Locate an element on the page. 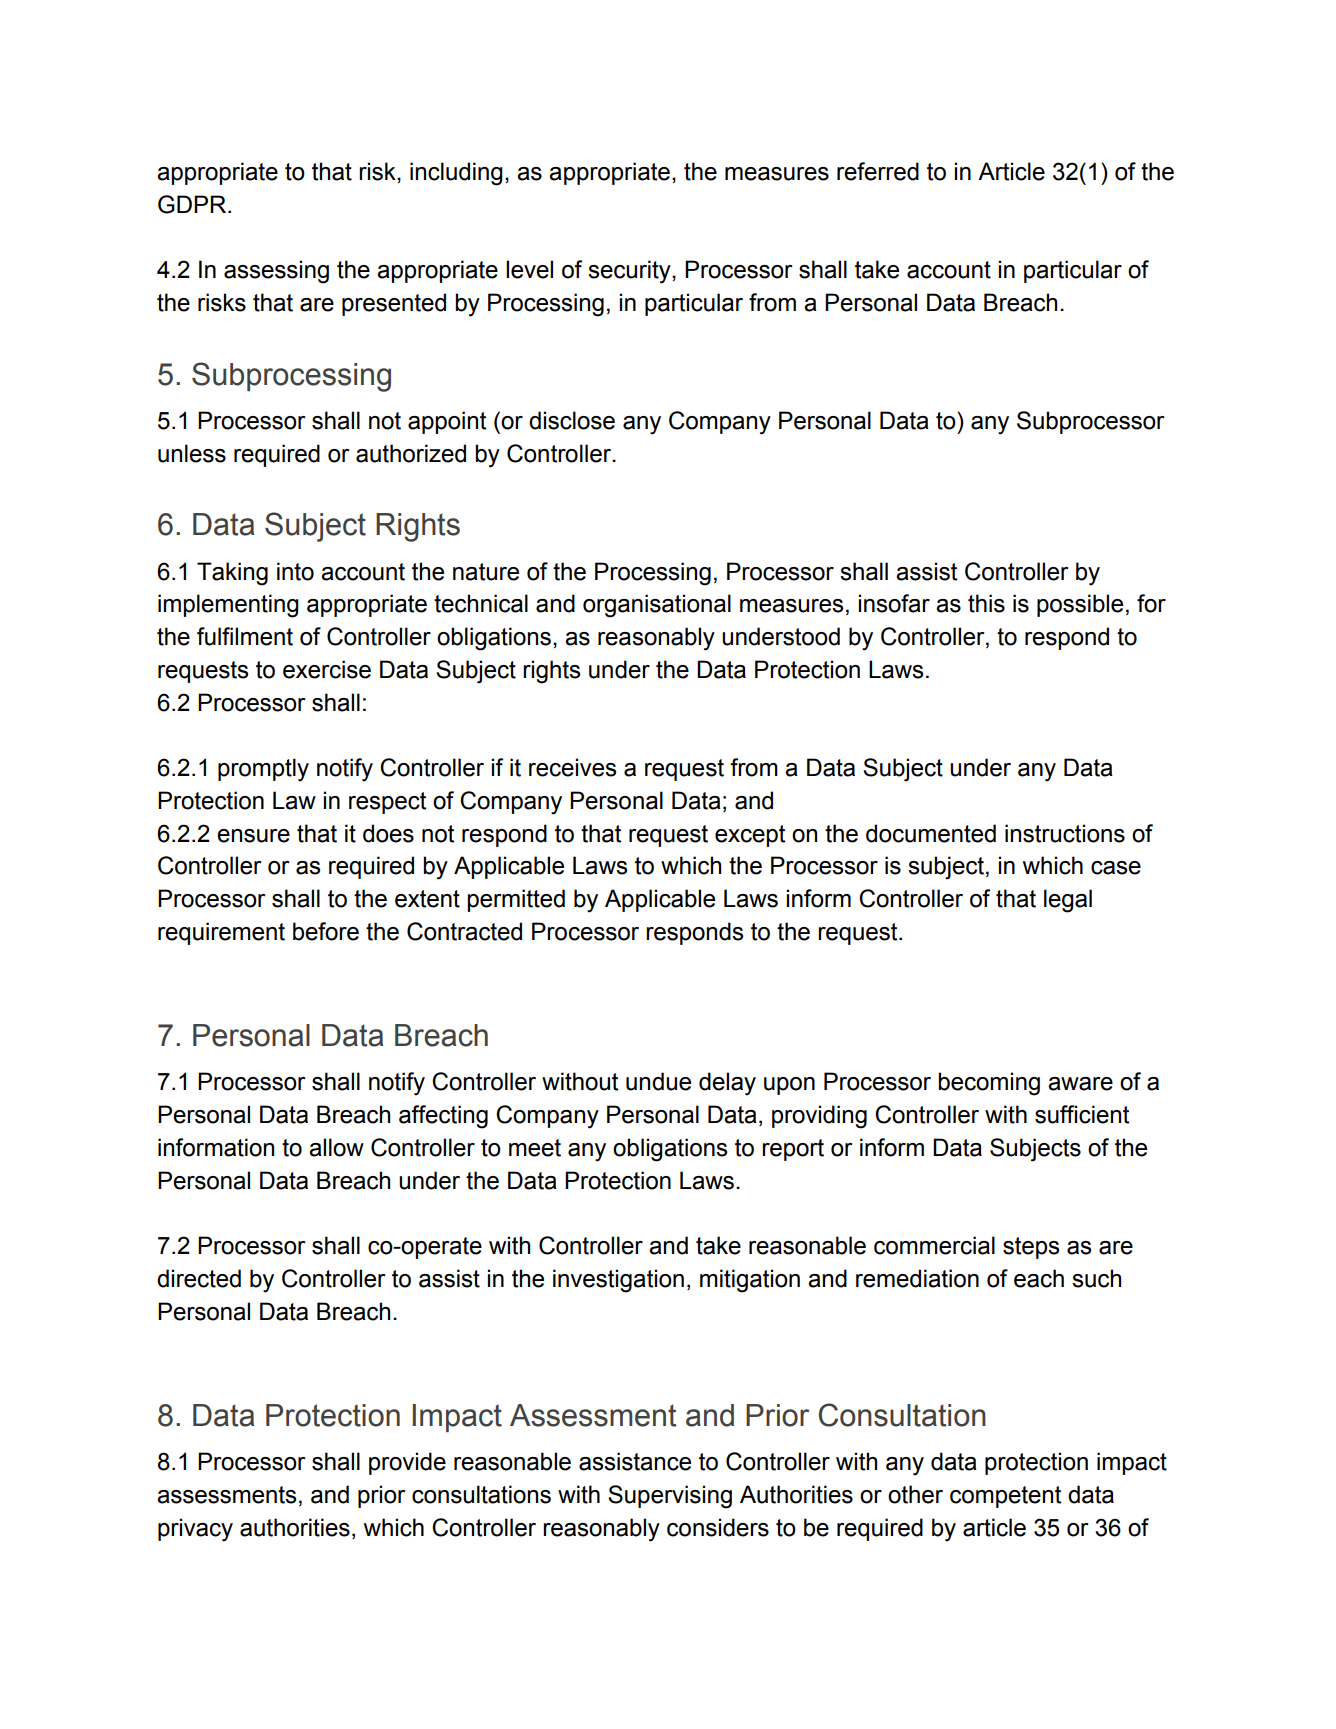  allow is located at coordinates (336, 1147).
